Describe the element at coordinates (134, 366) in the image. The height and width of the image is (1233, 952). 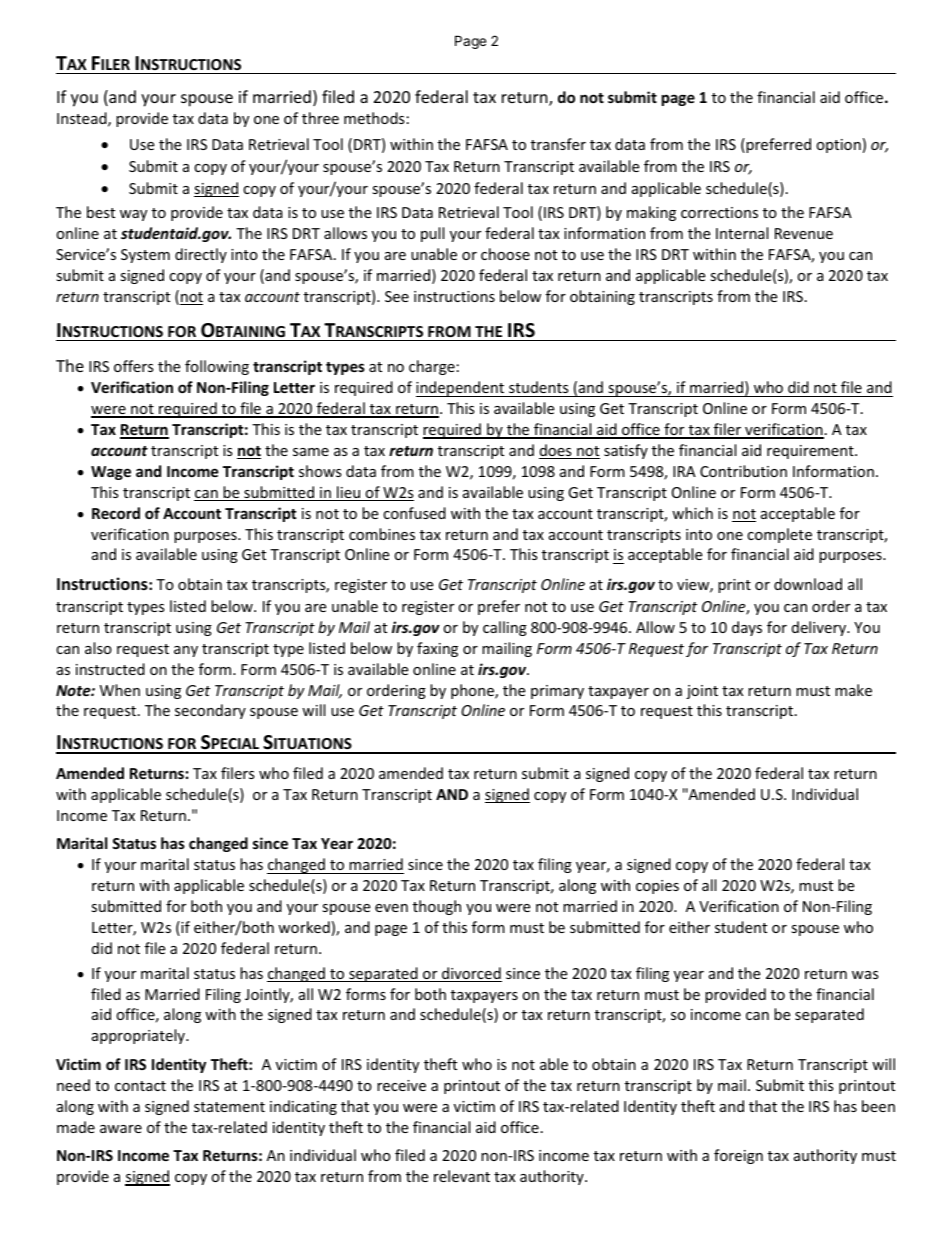
I see `offers` at that location.
